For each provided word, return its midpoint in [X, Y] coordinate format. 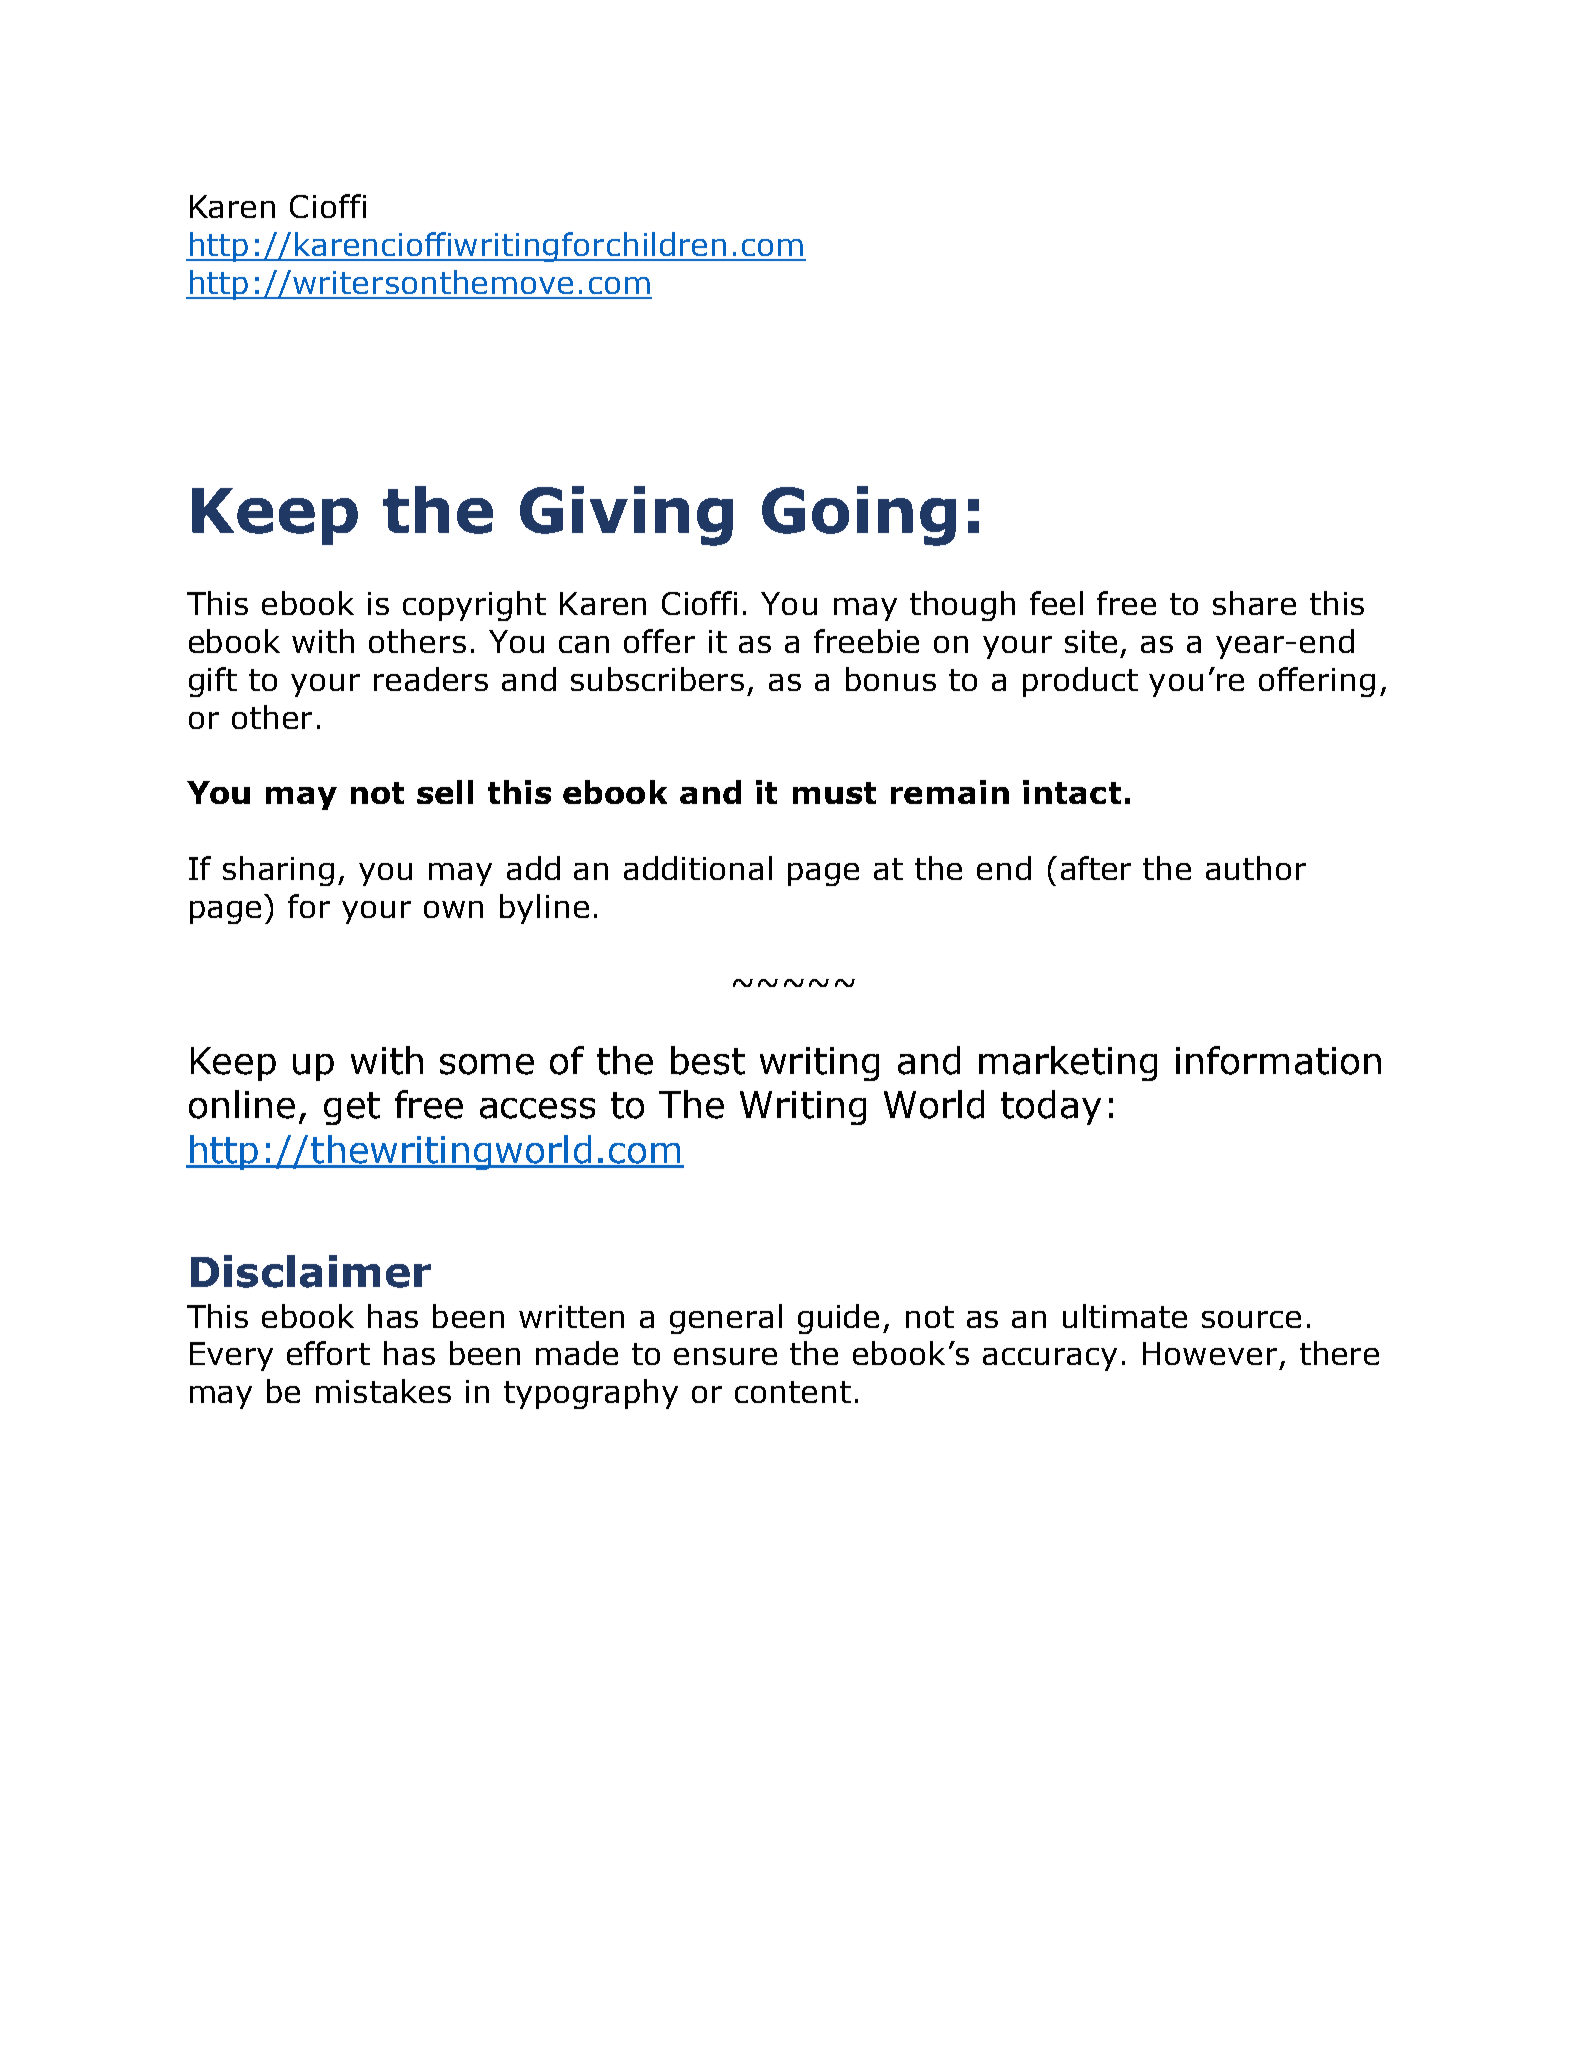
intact [1072, 792]
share [1254, 603]
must [834, 793]
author [1256, 868]
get [352, 1108]
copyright [474, 606]
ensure [725, 1356]
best [708, 1060]
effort [328, 1353]
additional [698, 868]
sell [445, 792]
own [453, 909]
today [1051, 1107]
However [1210, 1353]
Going [859, 516]
